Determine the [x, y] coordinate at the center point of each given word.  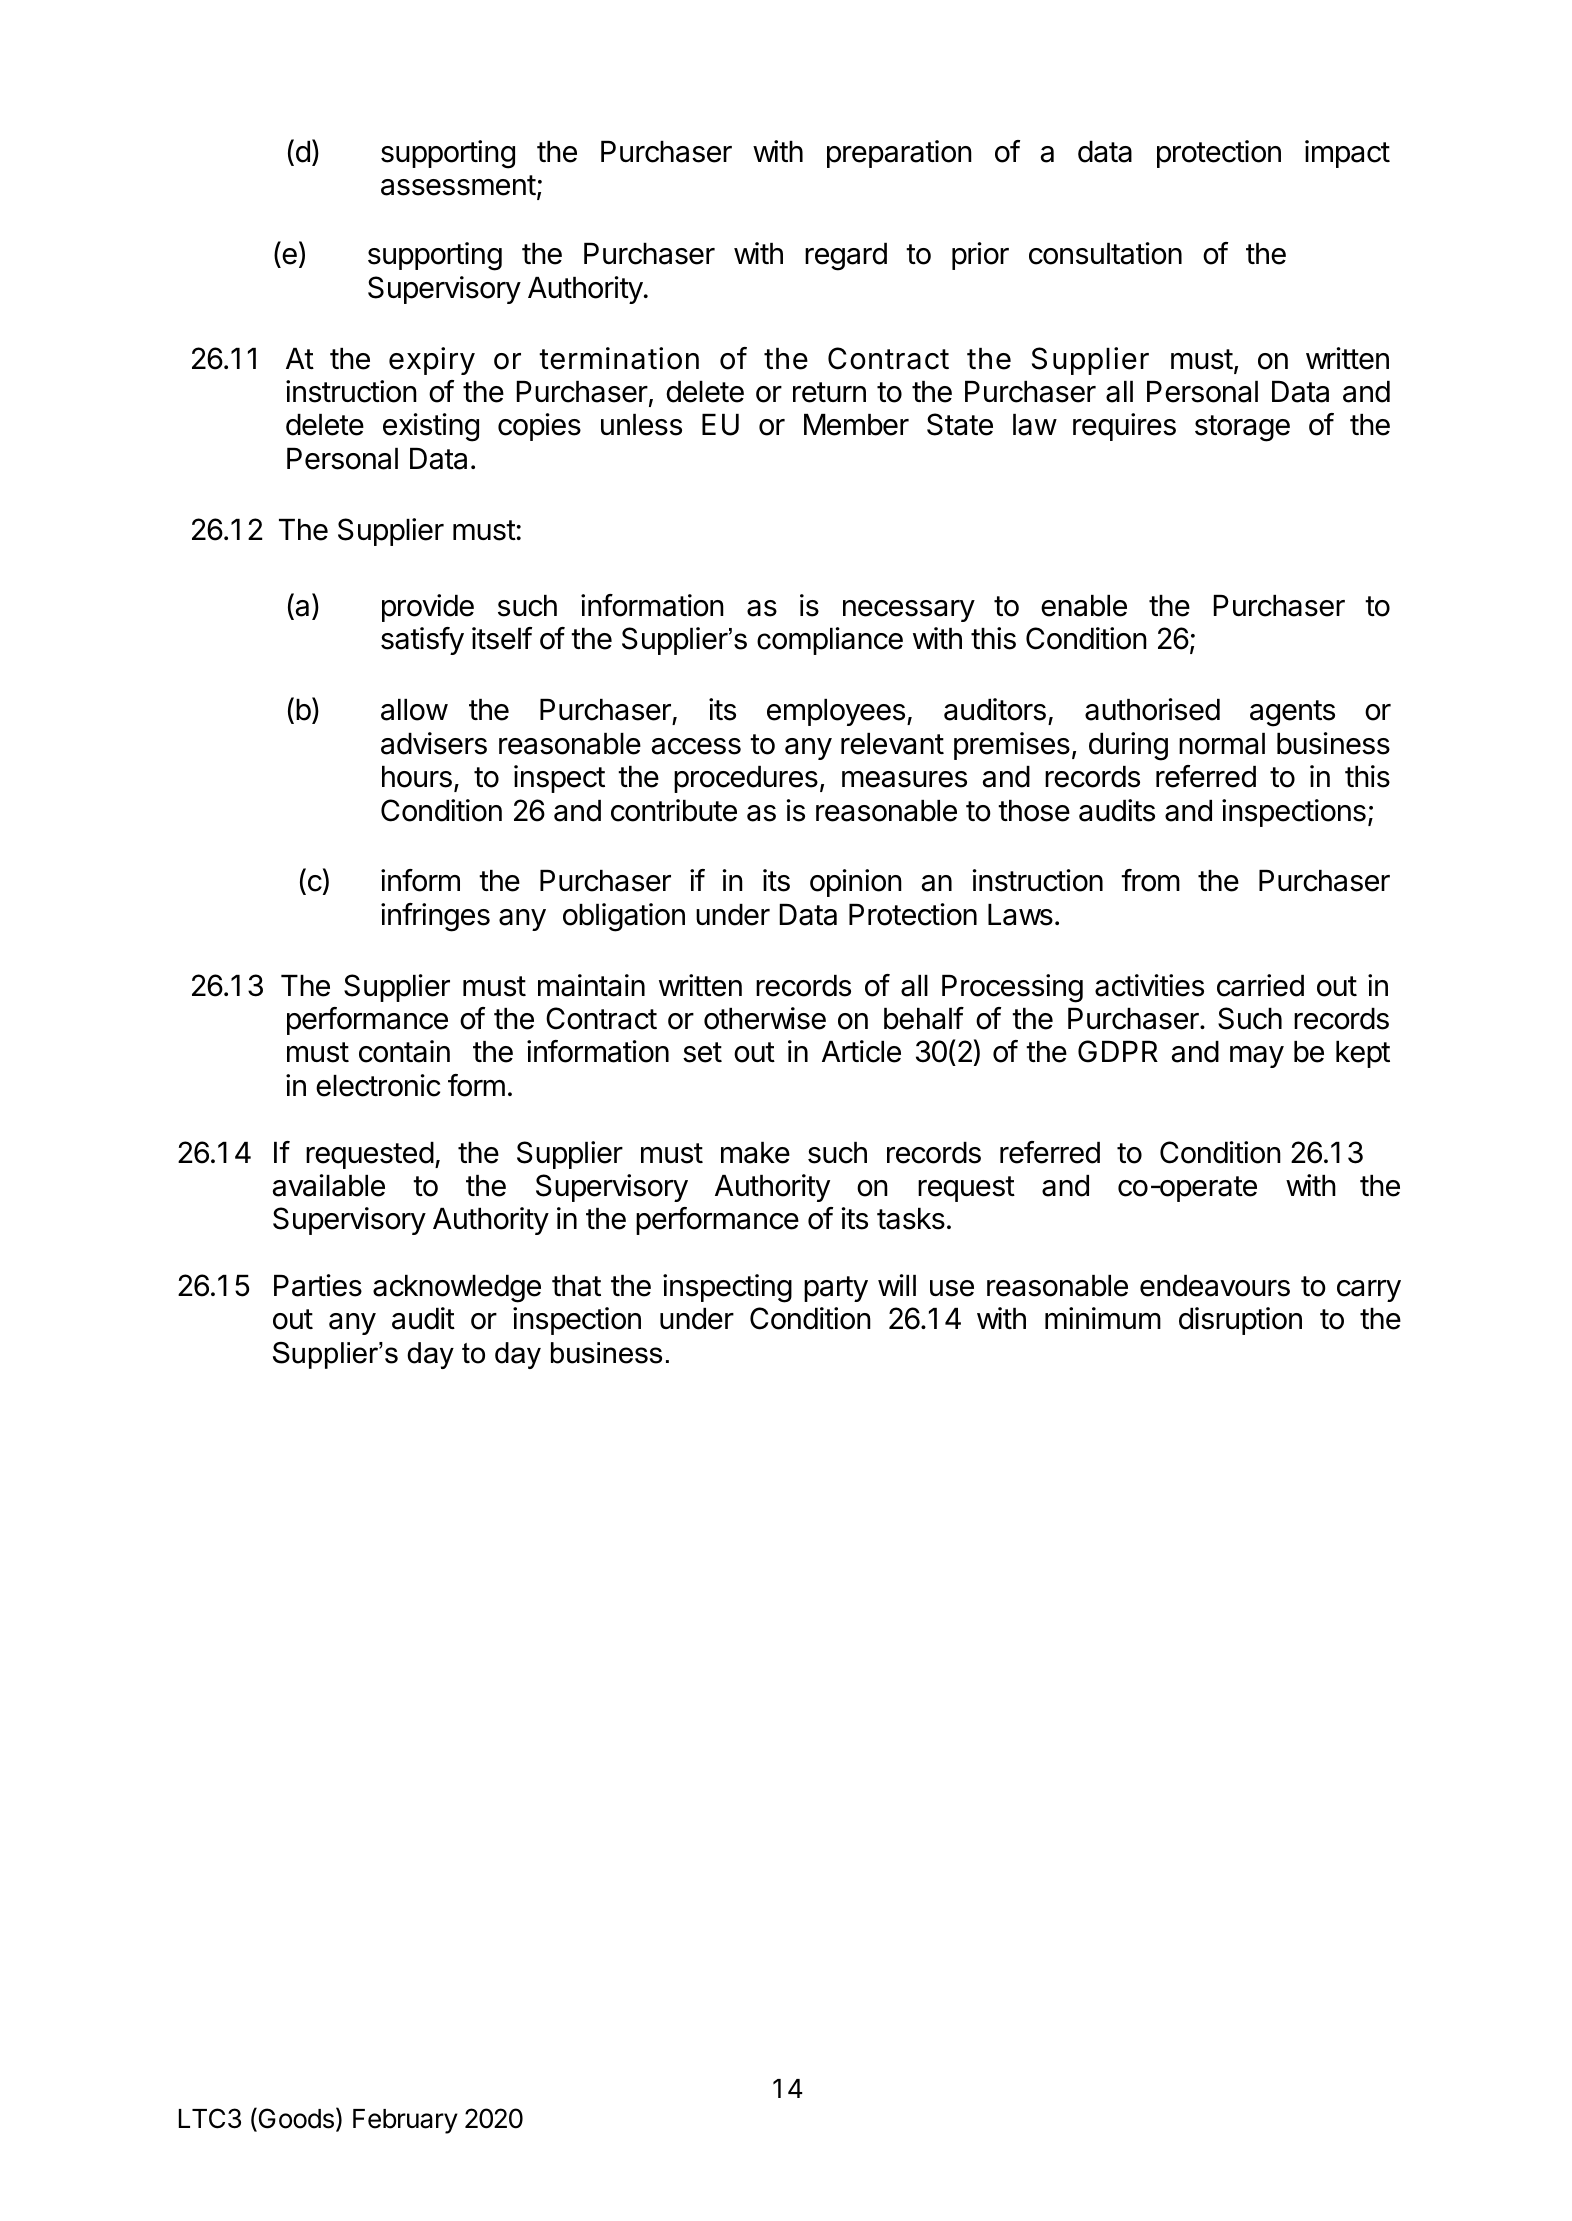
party [836, 1289]
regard [846, 257]
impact [1347, 154]
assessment [458, 185]
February [405, 2121]
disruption [1240, 1321]
